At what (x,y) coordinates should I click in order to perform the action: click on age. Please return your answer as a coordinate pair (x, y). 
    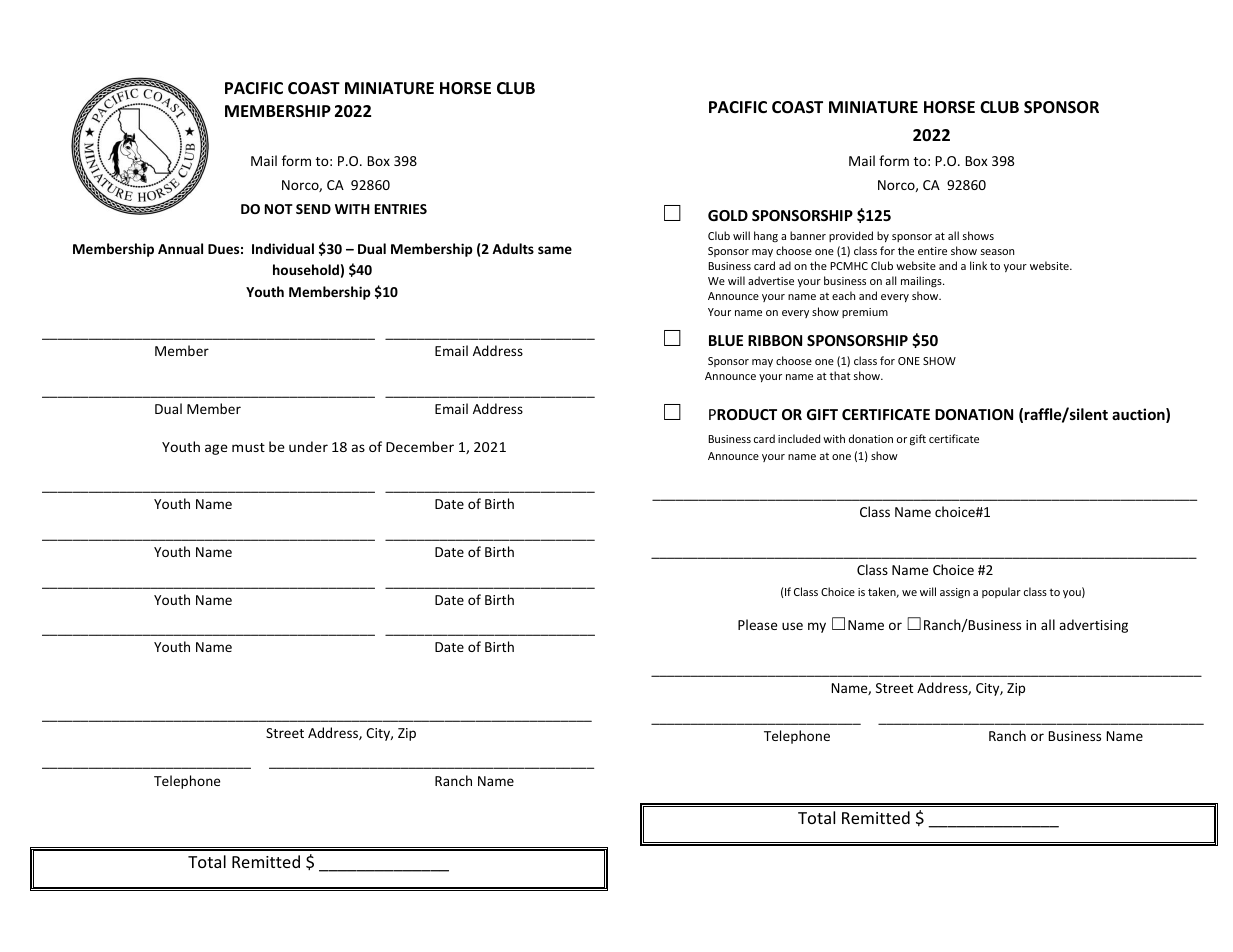
    Looking at the image, I should click on (216, 449).
